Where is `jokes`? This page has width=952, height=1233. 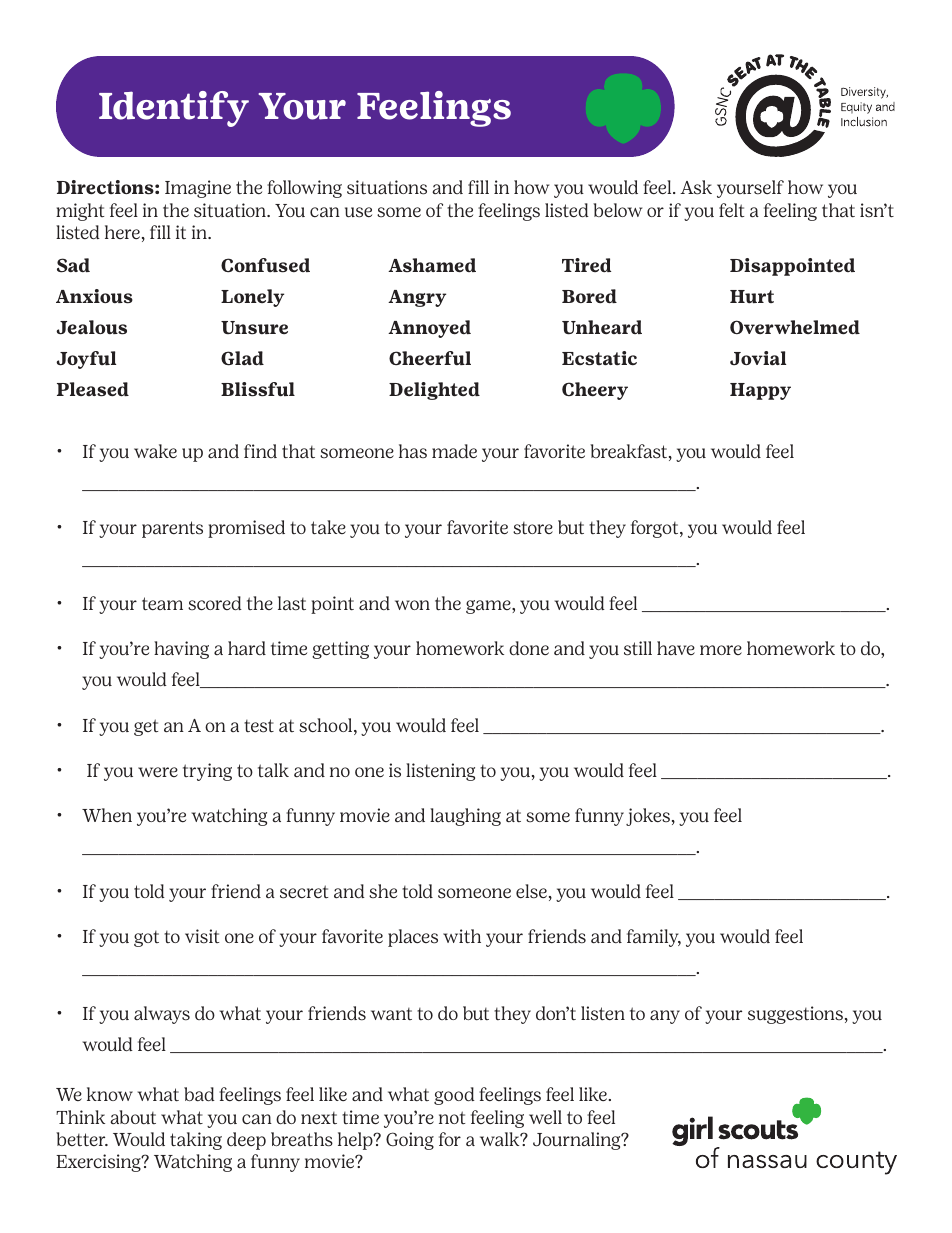
jokes is located at coordinates (648, 817).
